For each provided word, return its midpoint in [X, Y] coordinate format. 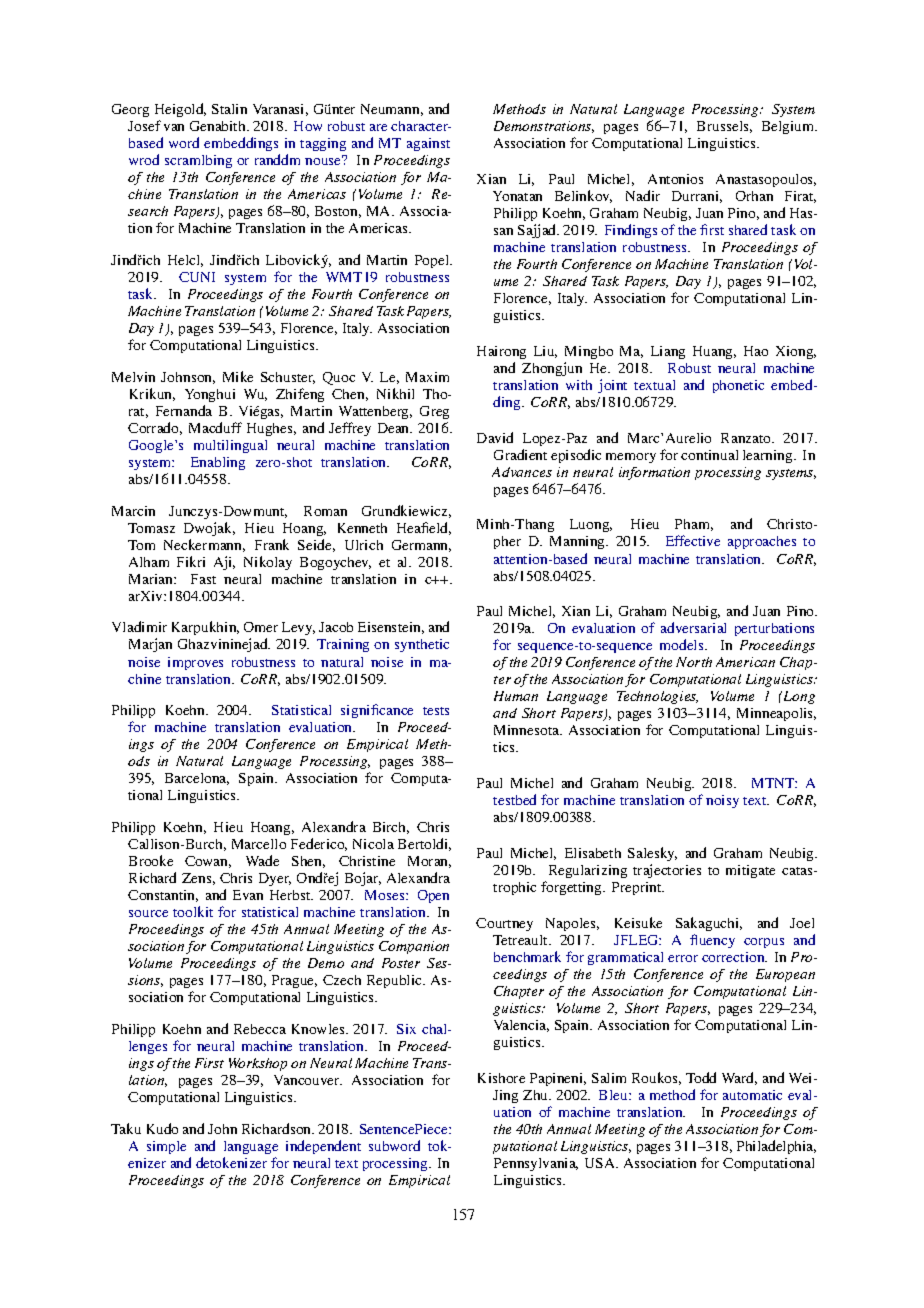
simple [166, 1147]
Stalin [229, 109]
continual [709, 455]
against [428, 144]
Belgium [789, 127]
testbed [514, 799]
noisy [722, 801]
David [495, 437]
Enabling [218, 463]
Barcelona [197, 779]
